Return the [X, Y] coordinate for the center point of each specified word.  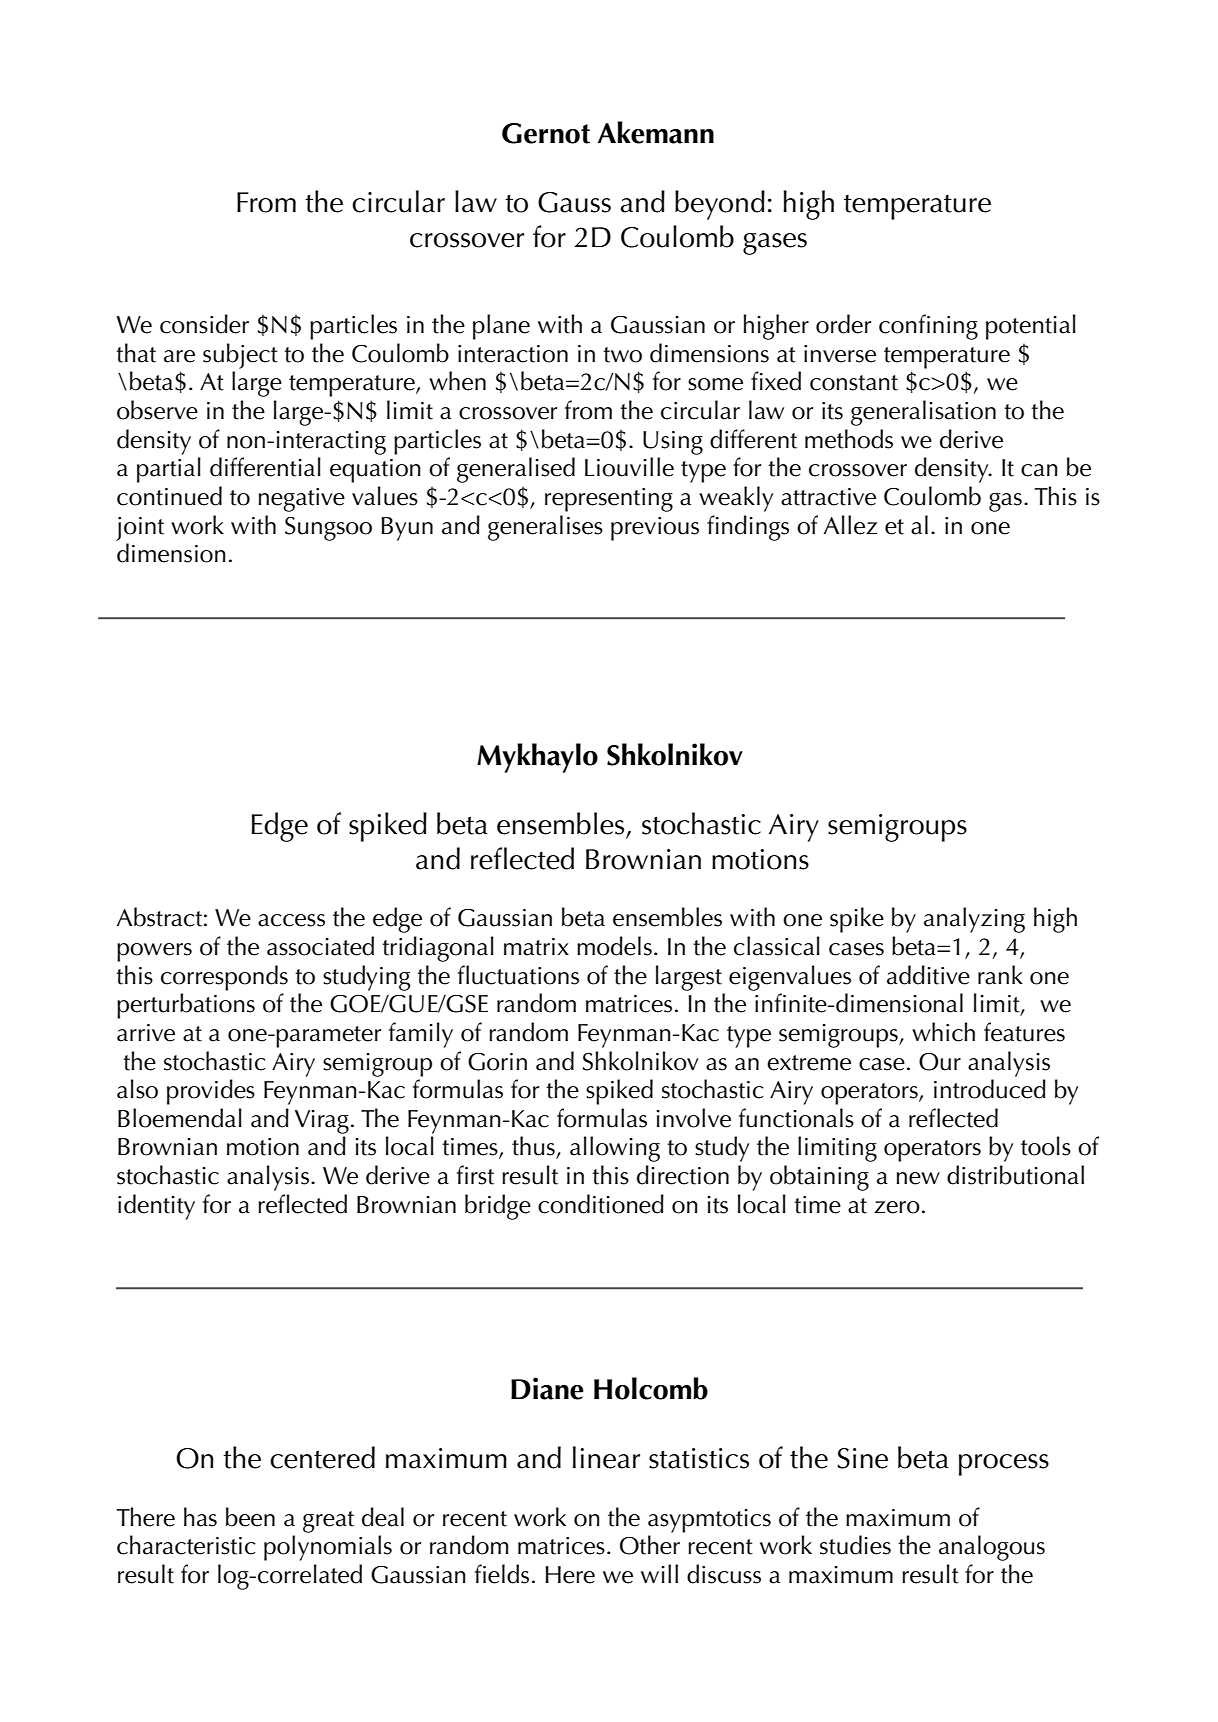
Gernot [546, 133]
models [614, 946]
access [291, 920]
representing [609, 500]
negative [301, 500]
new [918, 1178]
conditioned [601, 1204]
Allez [850, 525]
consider [204, 324]
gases [775, 244]
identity [156, 1207]
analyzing [974, 920]
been [250, 1517]
